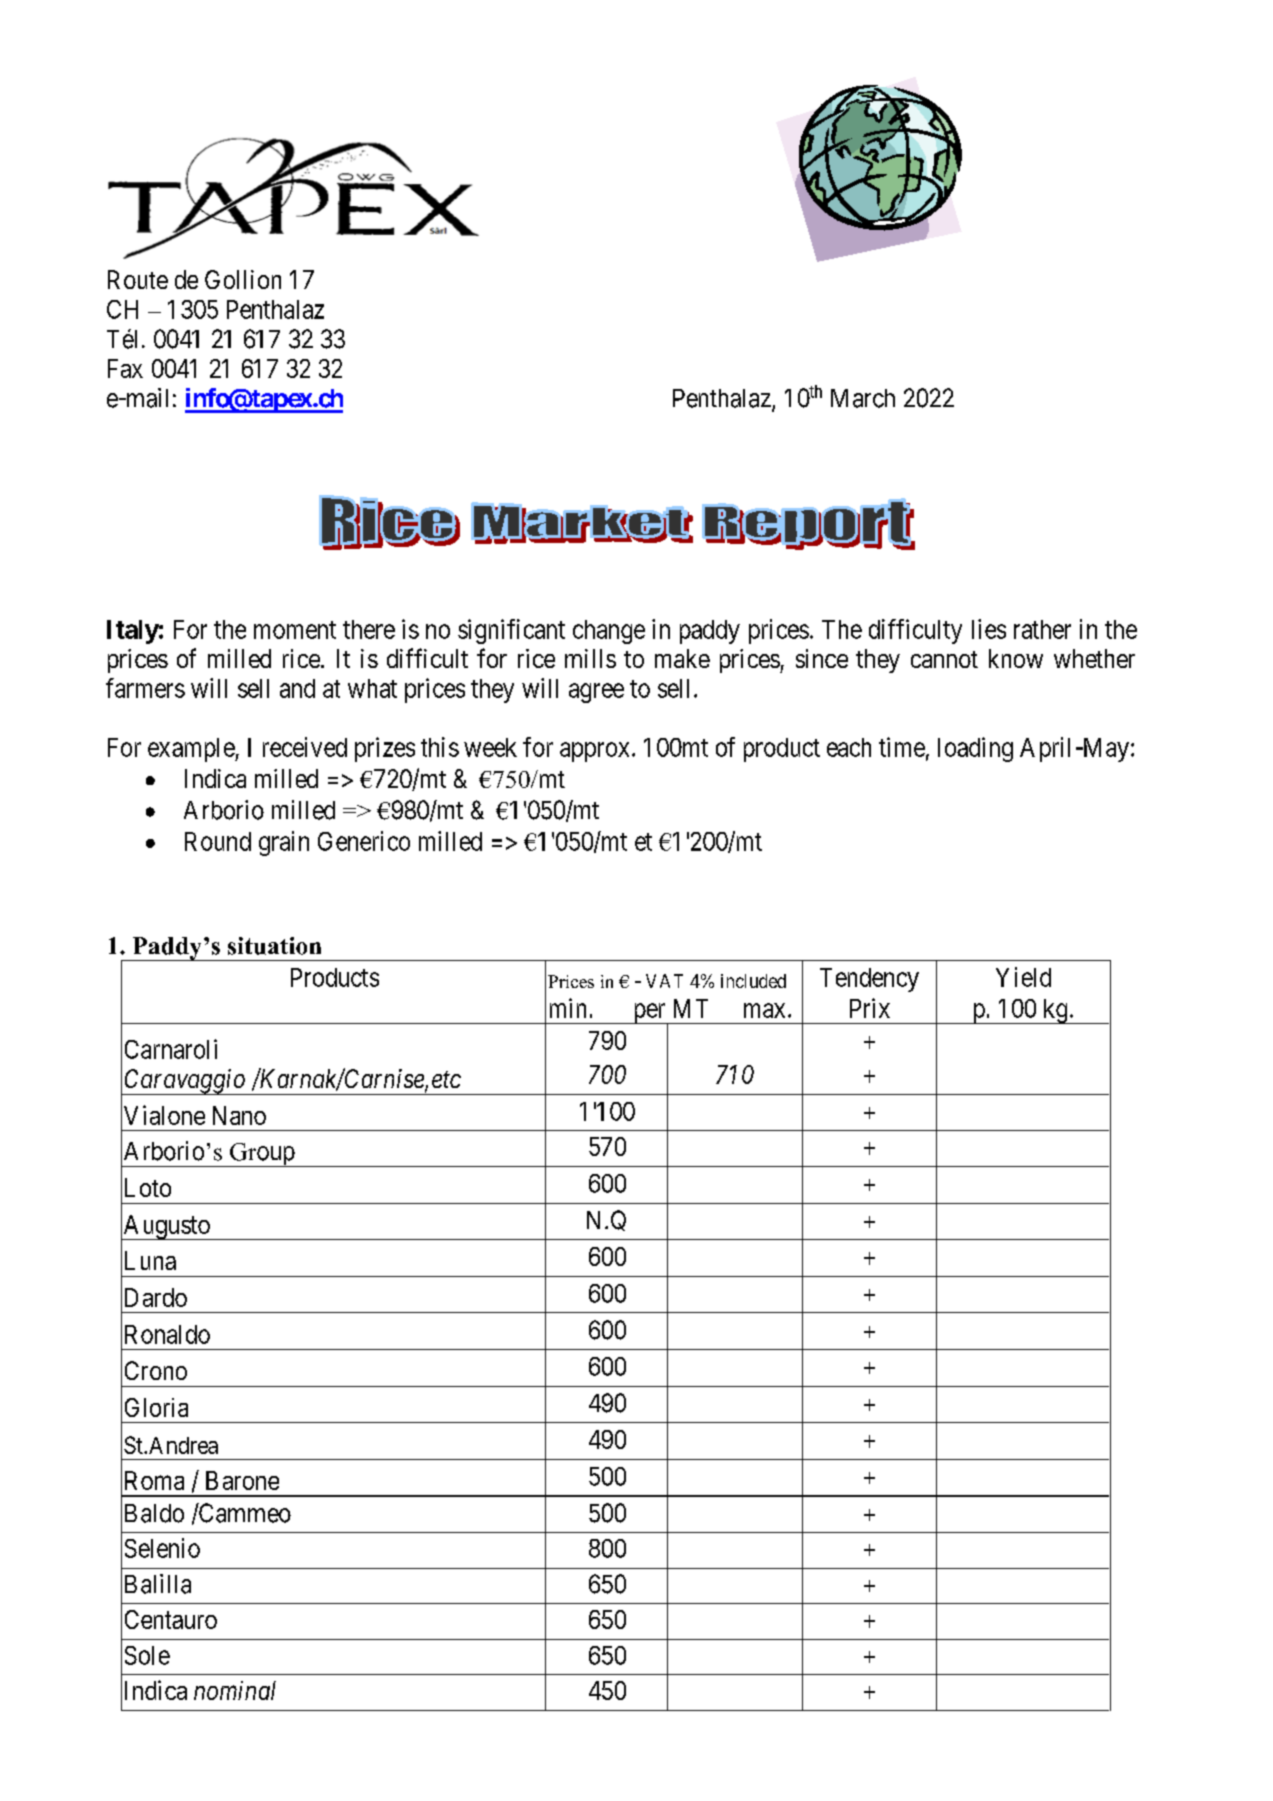 The height and width of the screenshot is (1801, 1273). Describe the element at coordinates (664, 981) in the screenshot. I see `VAT` at that location.
